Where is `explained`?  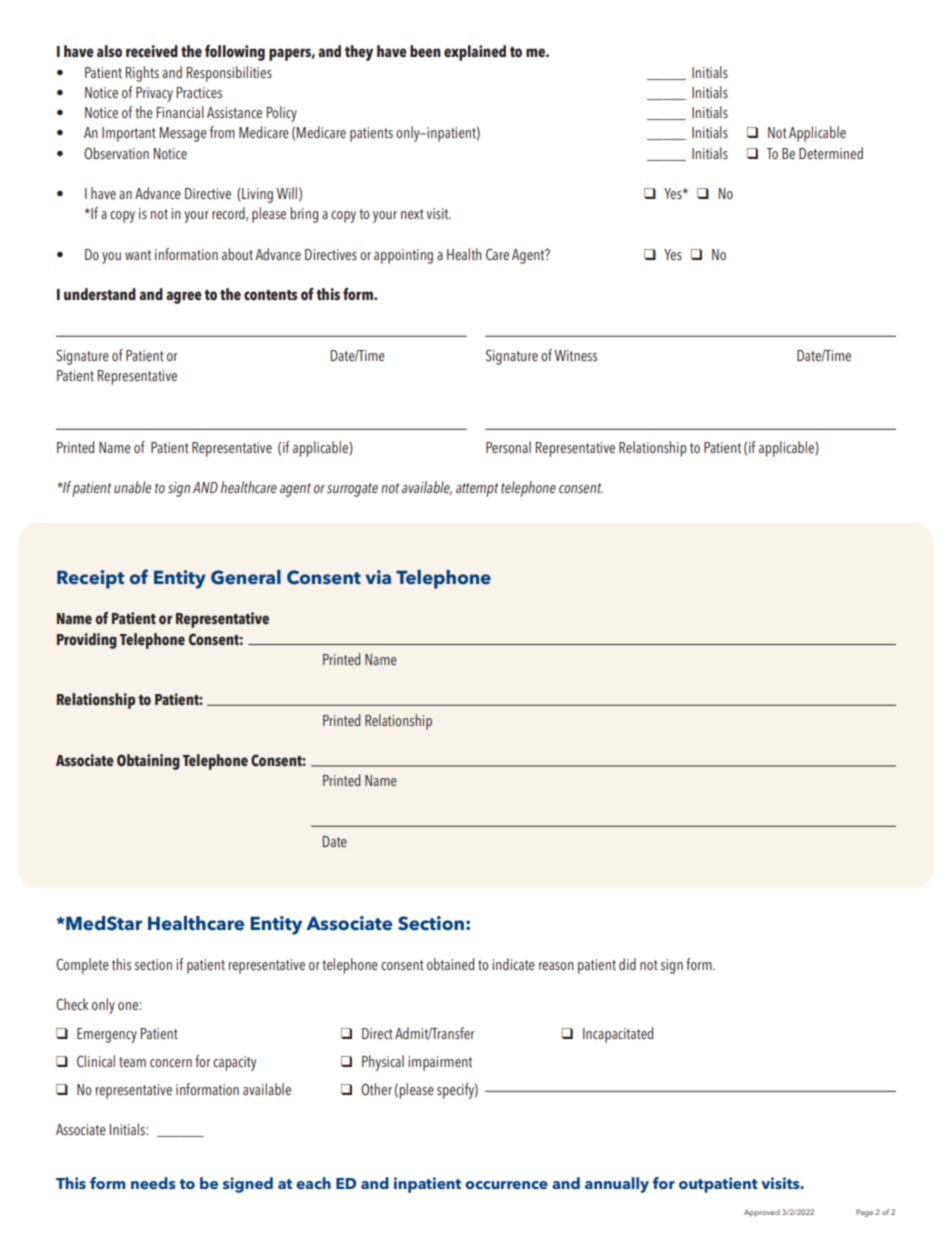 explained is located at coordinates (475, 53).
